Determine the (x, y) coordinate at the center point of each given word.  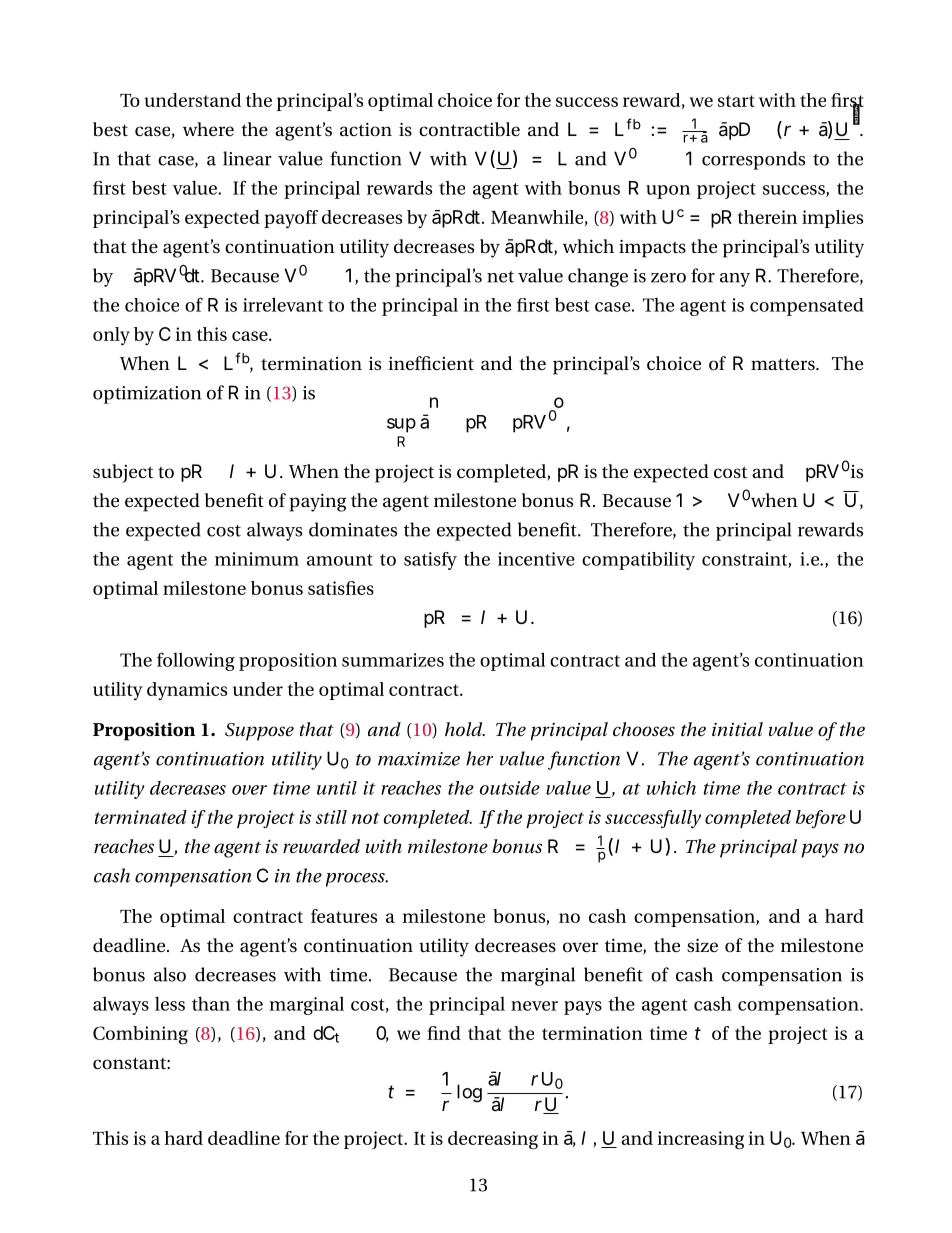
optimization (147, 395)
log (469, 1093)
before (821, 819)
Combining (140, 1035)
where (208, 129)
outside (510, 788)
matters (784, 364)
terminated (141, 817)
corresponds (753, 160)
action (366, 129)
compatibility (638, 561)
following (196, 661)
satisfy (430, 561)
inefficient (431, 363)
